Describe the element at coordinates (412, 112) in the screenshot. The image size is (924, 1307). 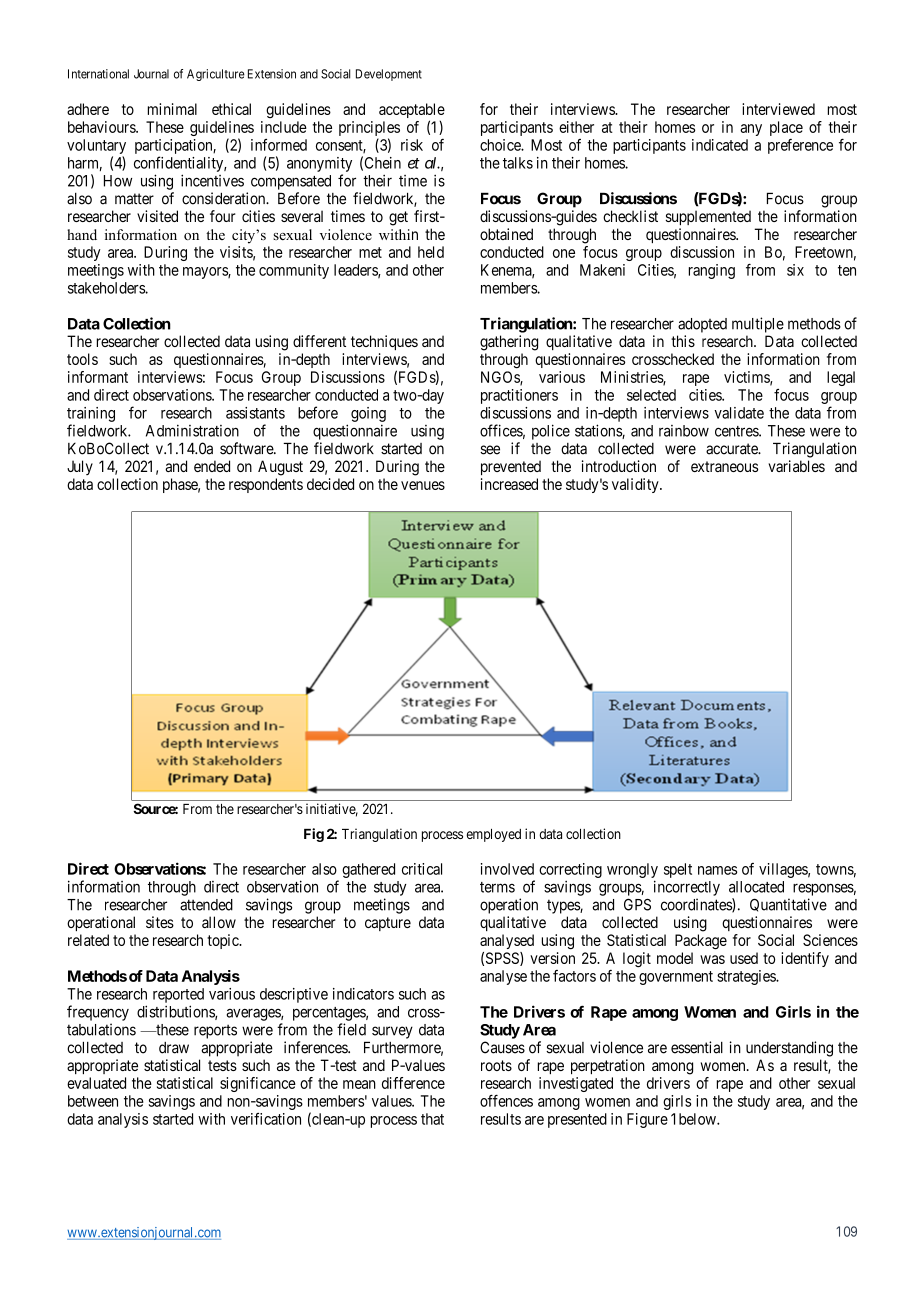
I see `acceptable` at that location.
